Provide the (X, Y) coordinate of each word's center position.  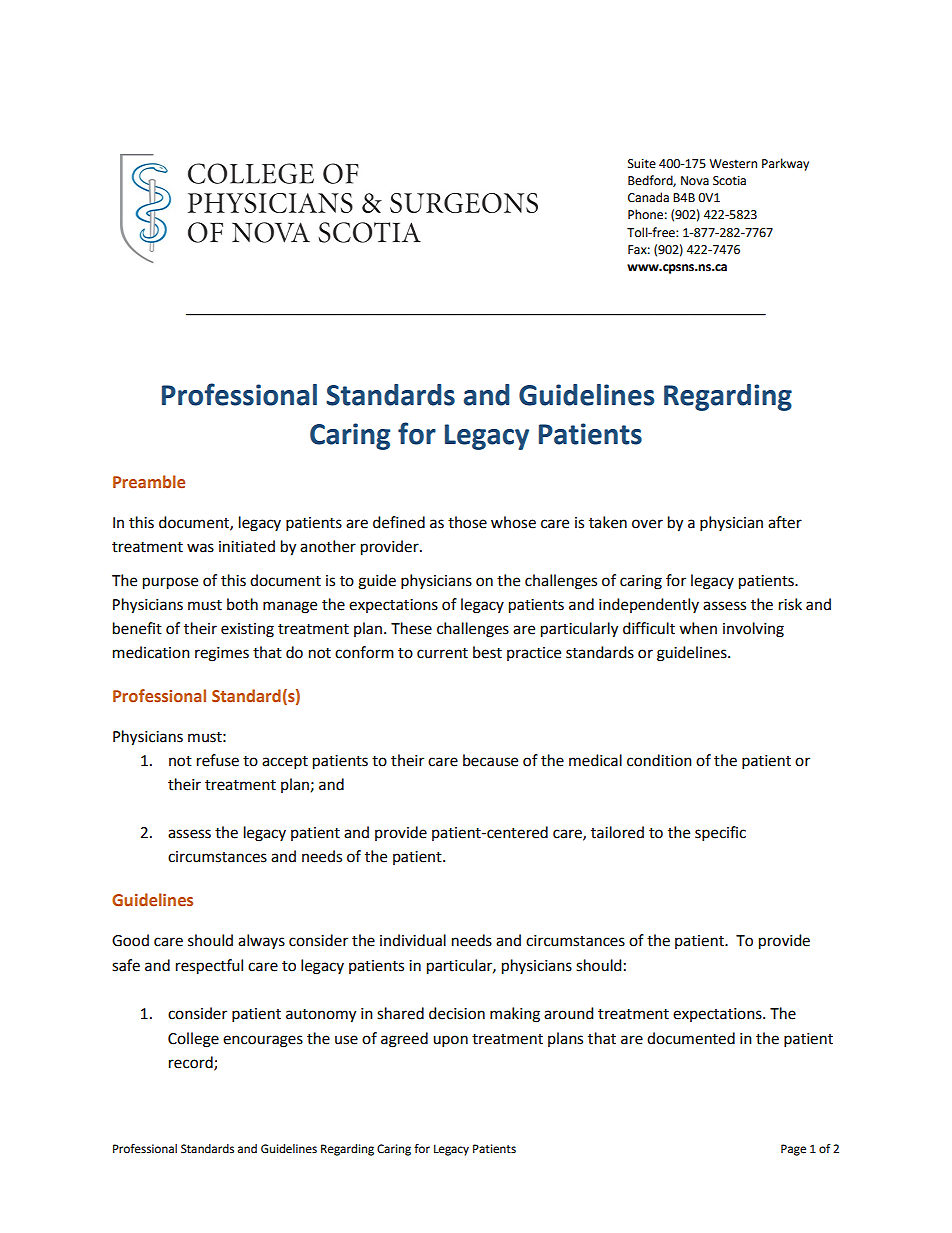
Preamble (149, 481)
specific (720, 834)
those (467, 522)
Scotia (729, 181)
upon (450, 1041)
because (490, 760)
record (192, 1063)
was (200, 548)
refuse (218, 760)
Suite (642, 164)
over (647, 524)
